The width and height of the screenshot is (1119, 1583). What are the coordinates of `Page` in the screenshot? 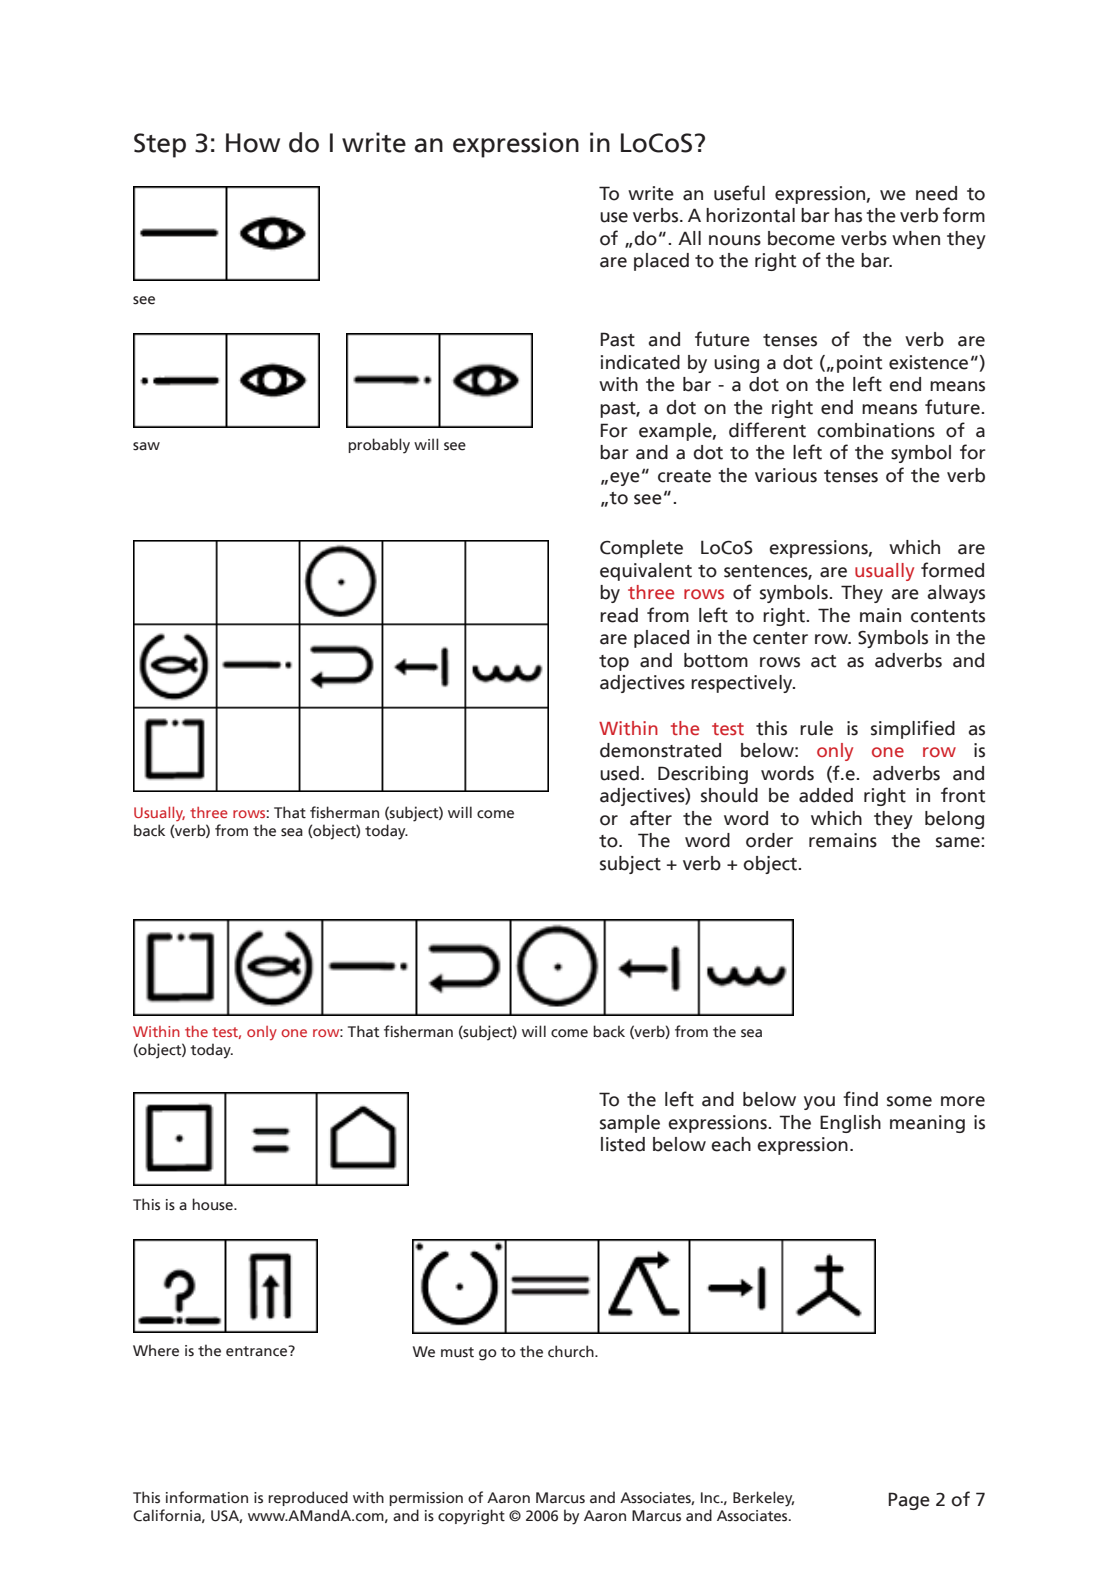 It's located at (909, 1501).
